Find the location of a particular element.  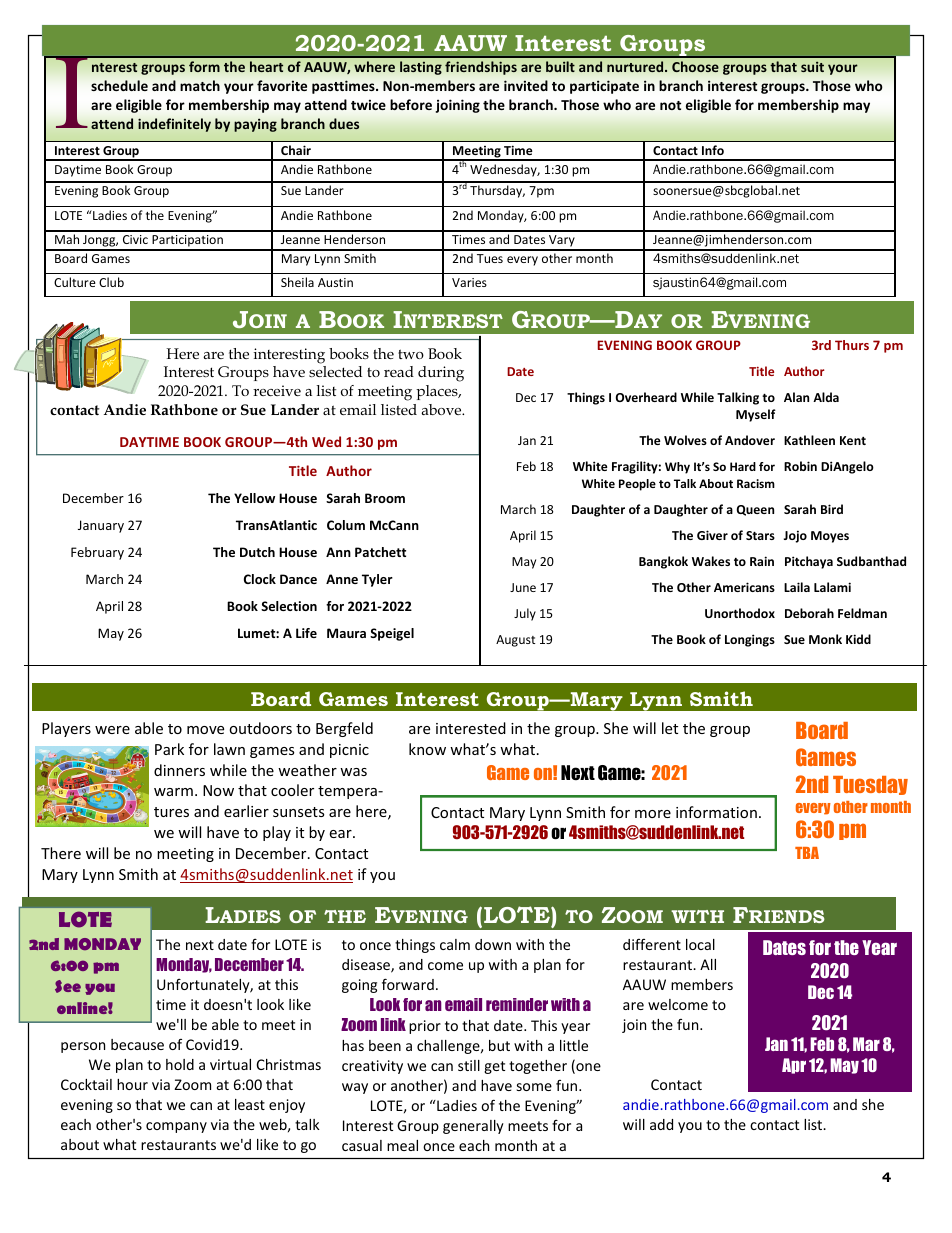

during is located at coordinates (441, 374).
